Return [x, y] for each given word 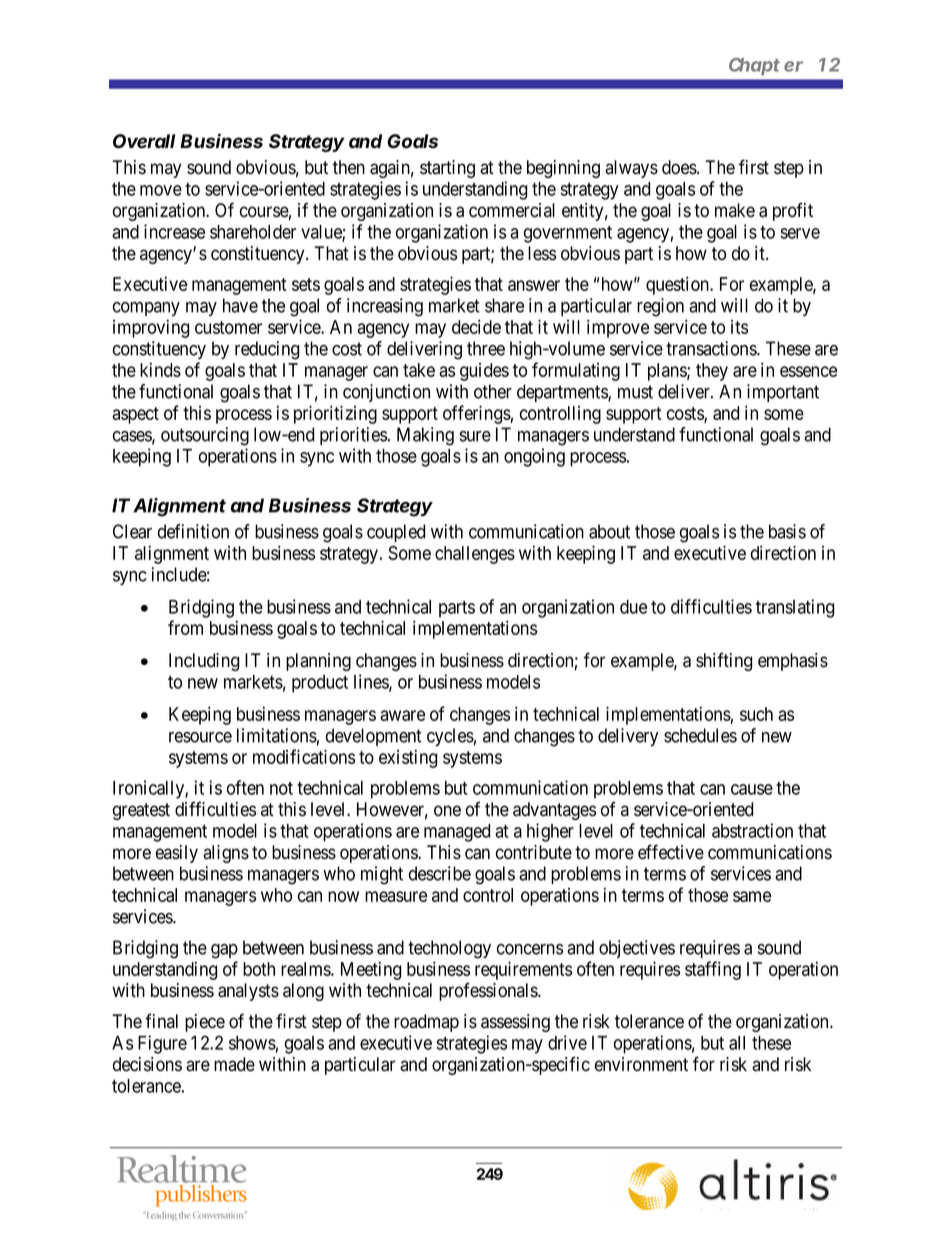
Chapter [766, 66]
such [756, 714]
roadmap [426, 1023]
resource [200, 737]
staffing [713, 970]
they [712, 372]
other [493, 391]
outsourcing [205, 436]
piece [205, 1023]
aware [402, 715]
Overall [144, 141]
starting [447, 169]
